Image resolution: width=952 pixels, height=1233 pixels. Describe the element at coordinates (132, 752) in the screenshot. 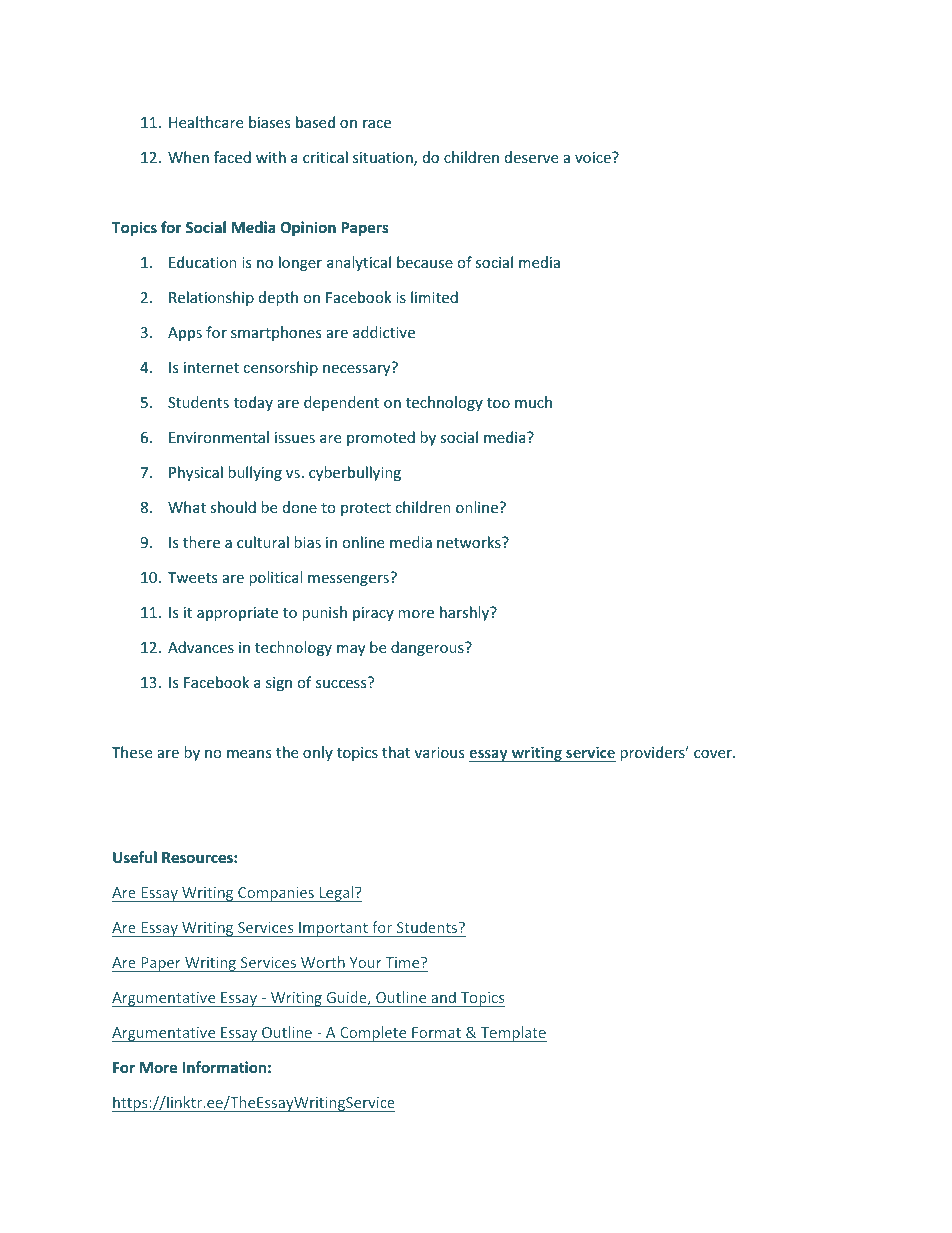

I see `These` at that location.
